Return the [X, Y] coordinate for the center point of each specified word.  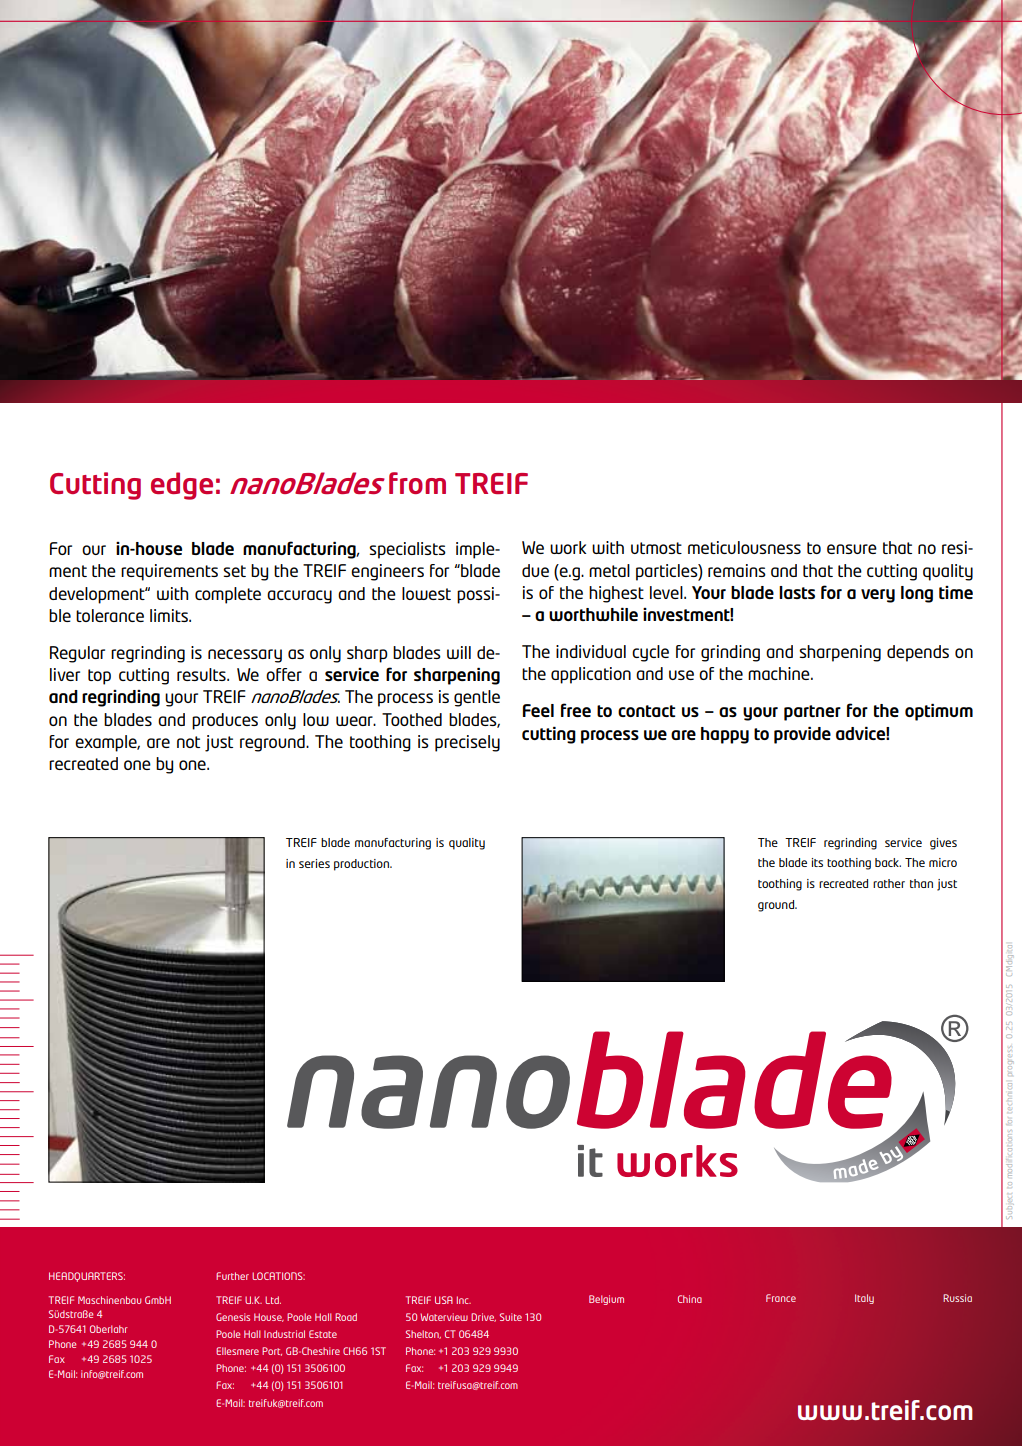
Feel [538, 710]
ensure [852, 549]
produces [225, 721]
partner [812, 713]
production [362, 865]
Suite [511, 1317]
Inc [464, 1300]
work [568, 547]
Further [232, 1276]
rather [889, 883]
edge [182, 486]
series [314, 863]
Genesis [233, 1317]
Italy [864, 1299]
